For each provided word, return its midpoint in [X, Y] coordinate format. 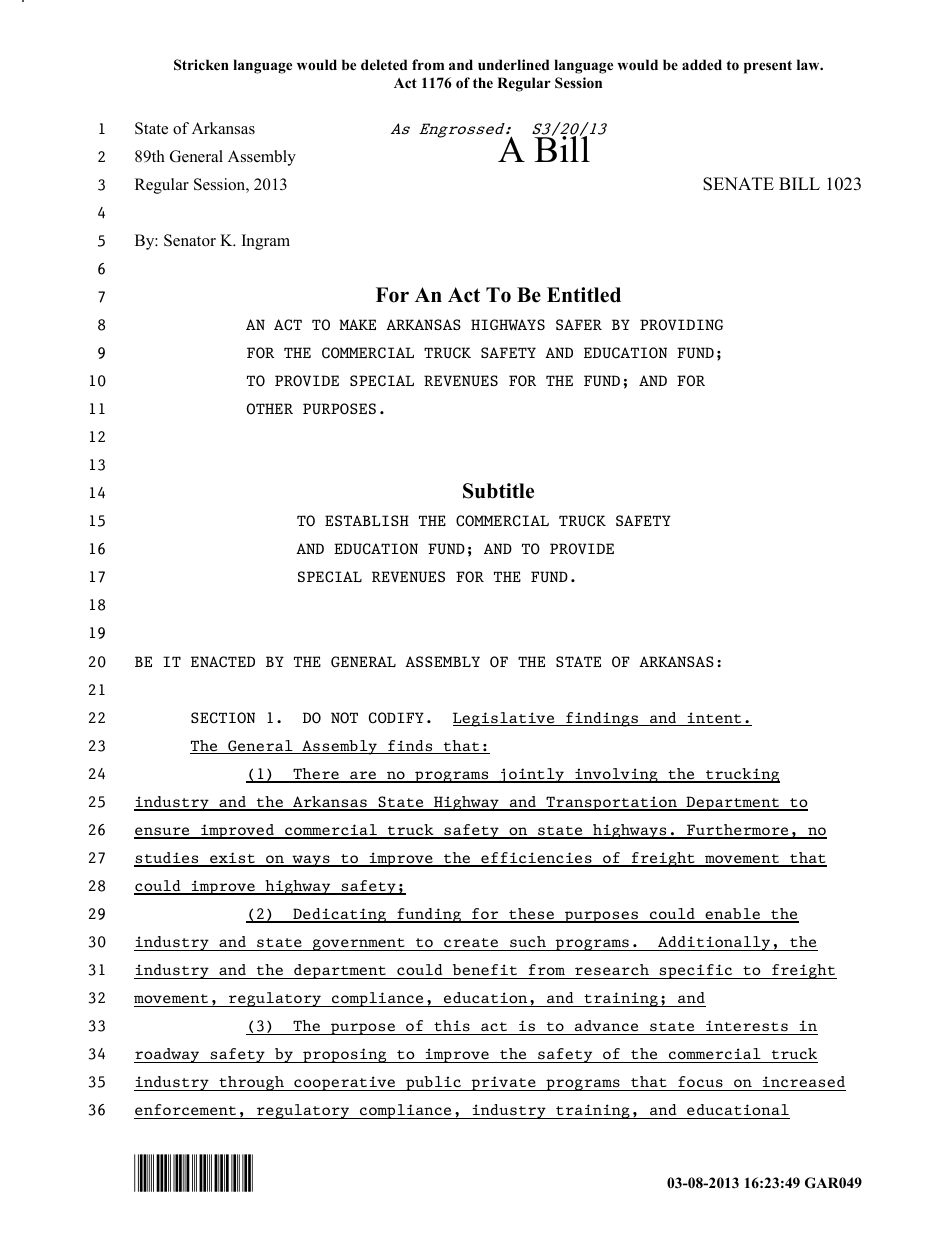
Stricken [201, 65]
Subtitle [498, 491]
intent [714, 719]
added [702, 64]
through [251, 1083]
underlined [514, 64]
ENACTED [223, 662]
